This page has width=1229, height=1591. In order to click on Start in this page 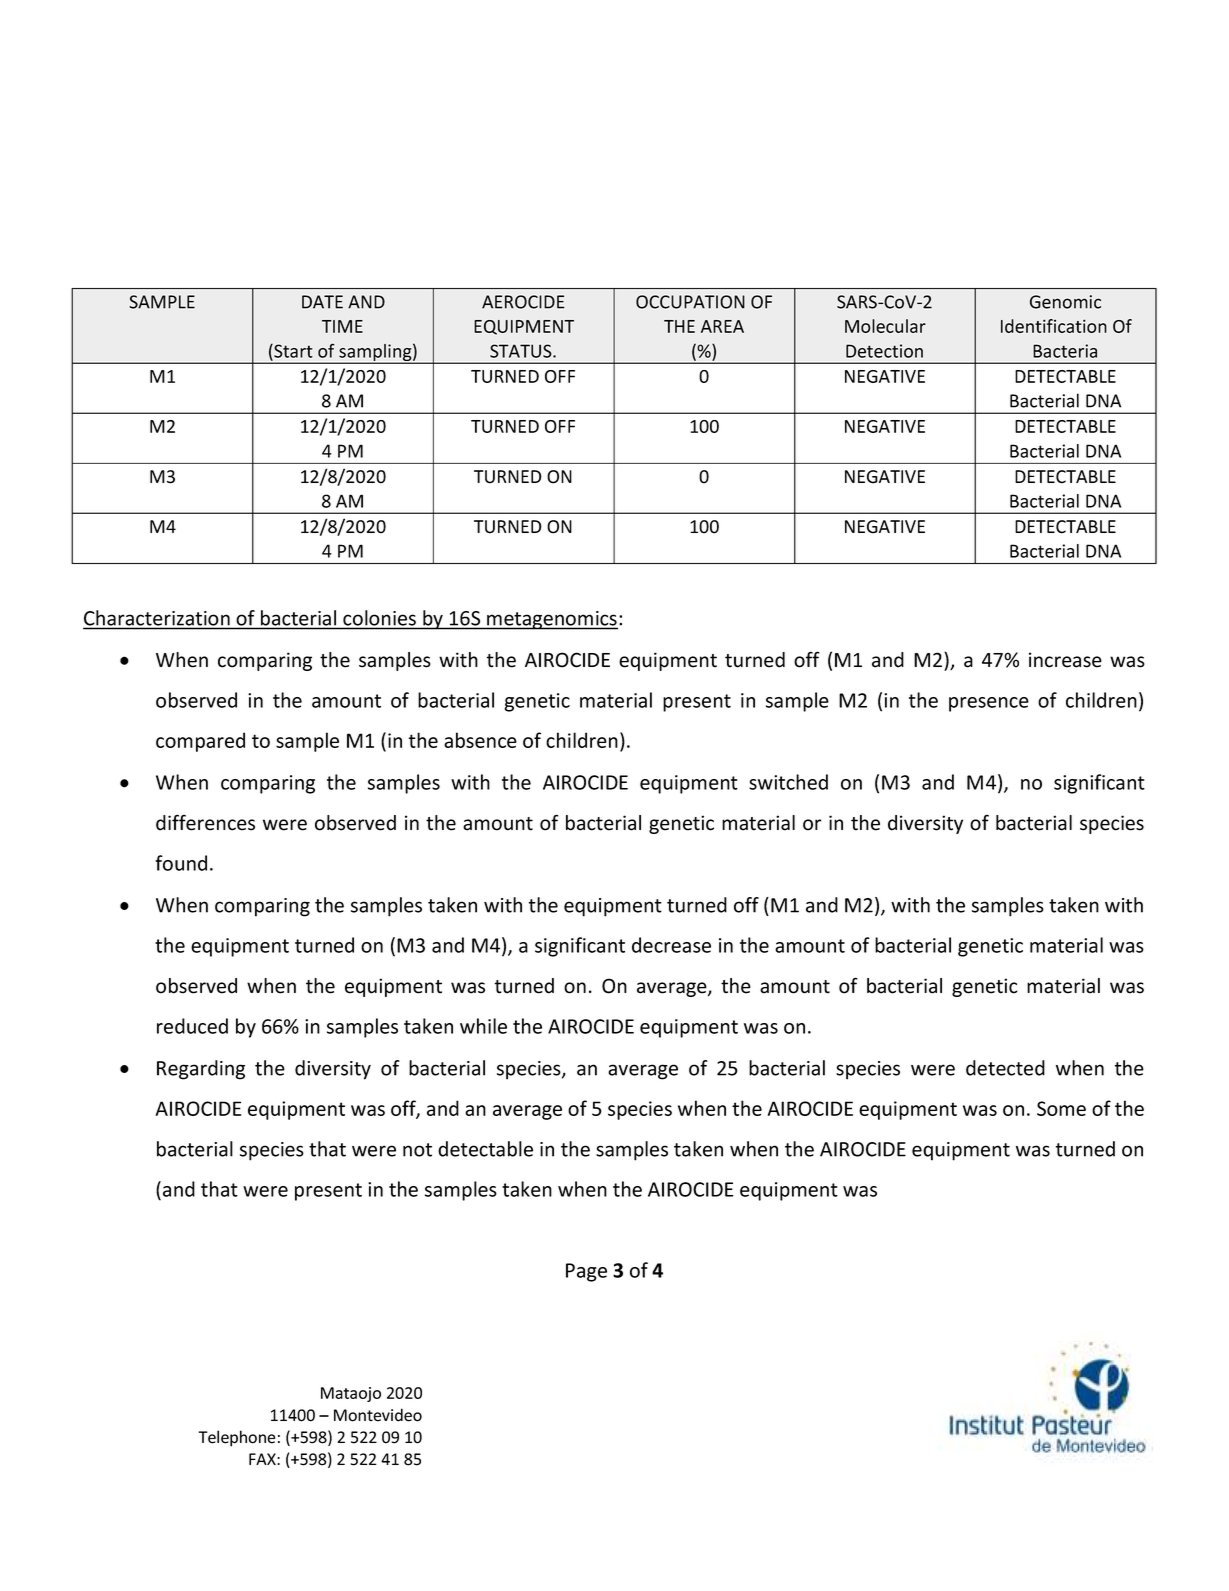, I will do `click(292, 352)`.
